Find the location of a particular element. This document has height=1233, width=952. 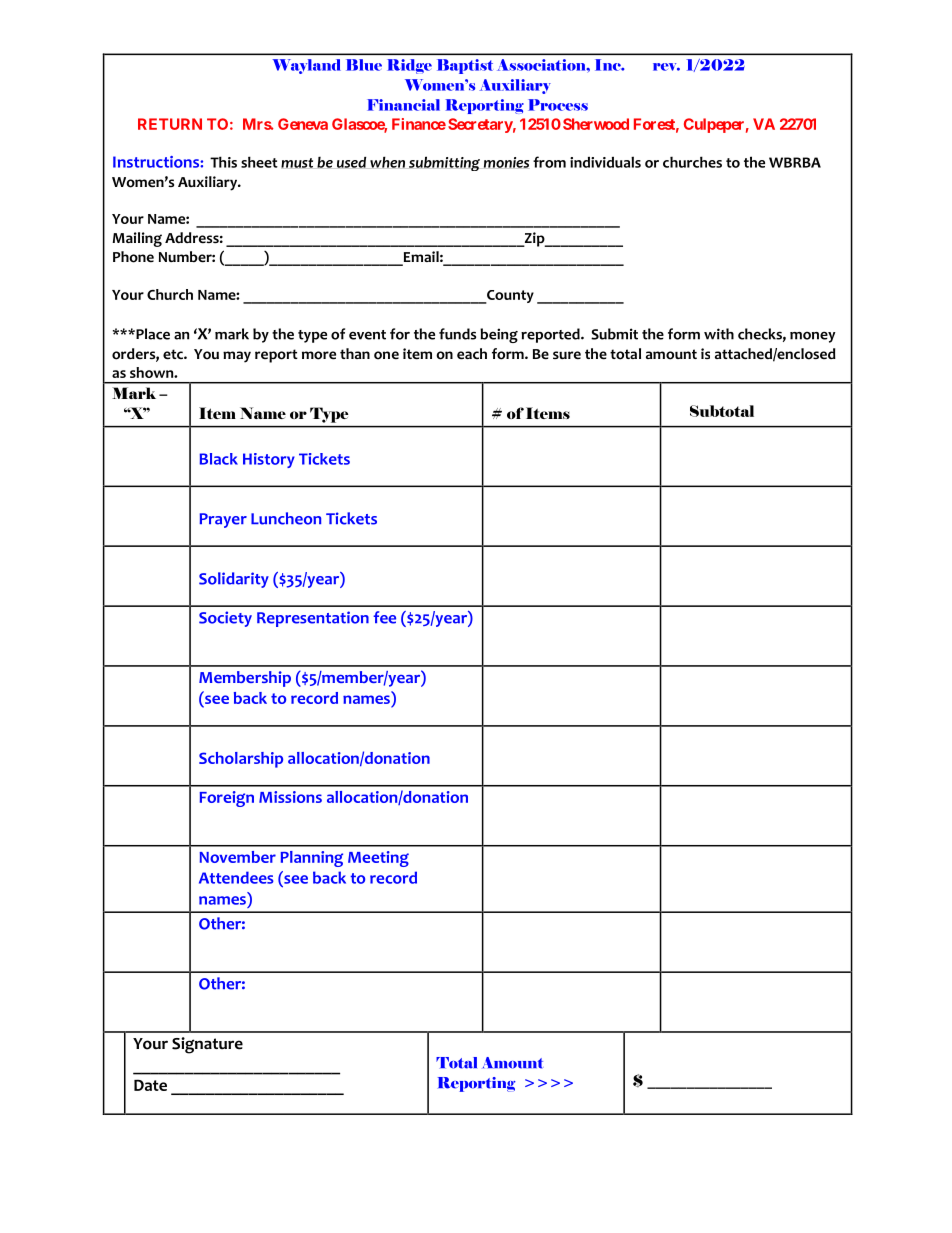

RETURN is located at coordinates (170, 124).
